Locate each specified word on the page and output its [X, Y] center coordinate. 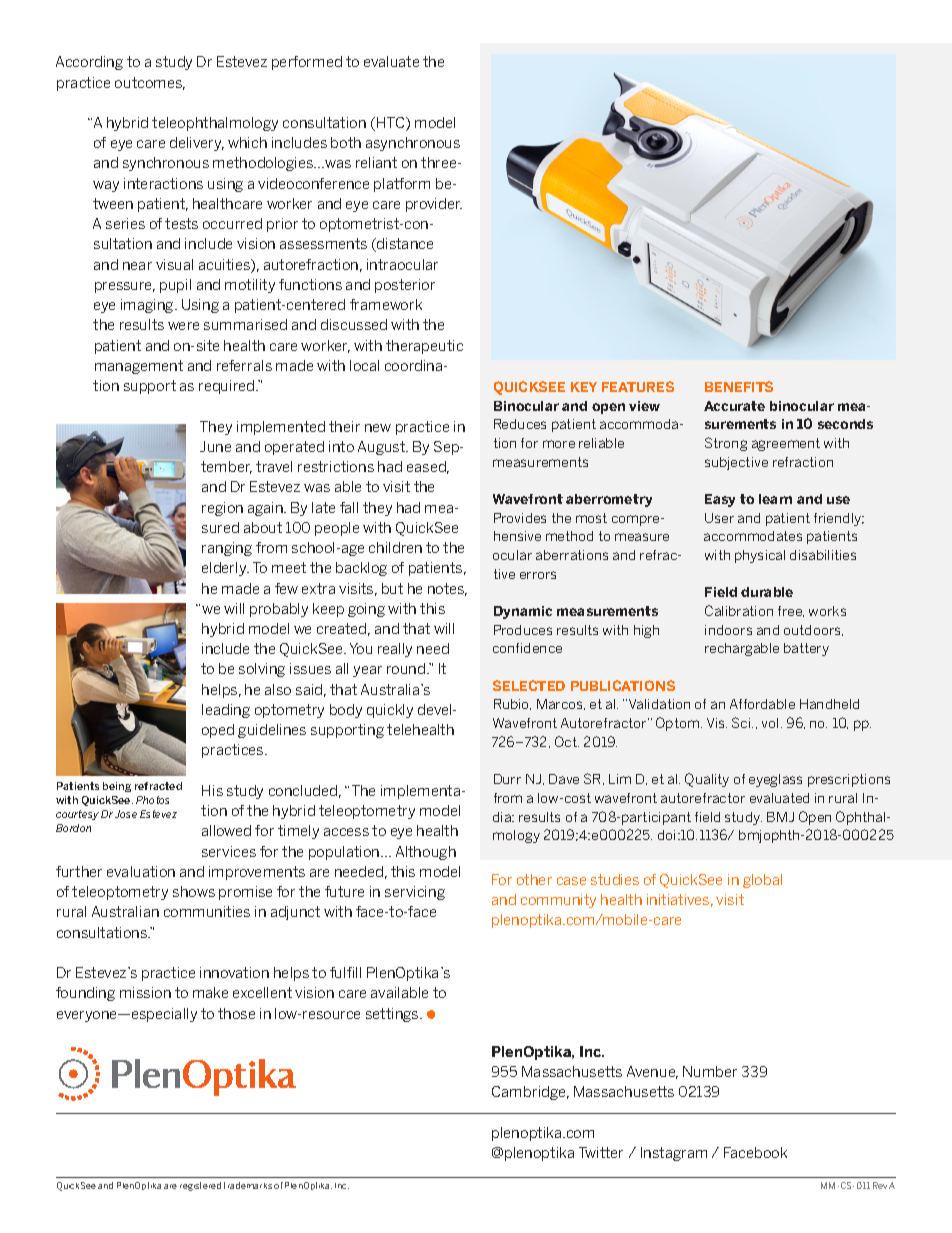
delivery [197, 144]
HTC [392, 124]
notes [447, 589]
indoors [728, 630]
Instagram [674, 1154]
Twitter [601, 1152]
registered [200, 1186]
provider [434, 205]
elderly [225, 569]
